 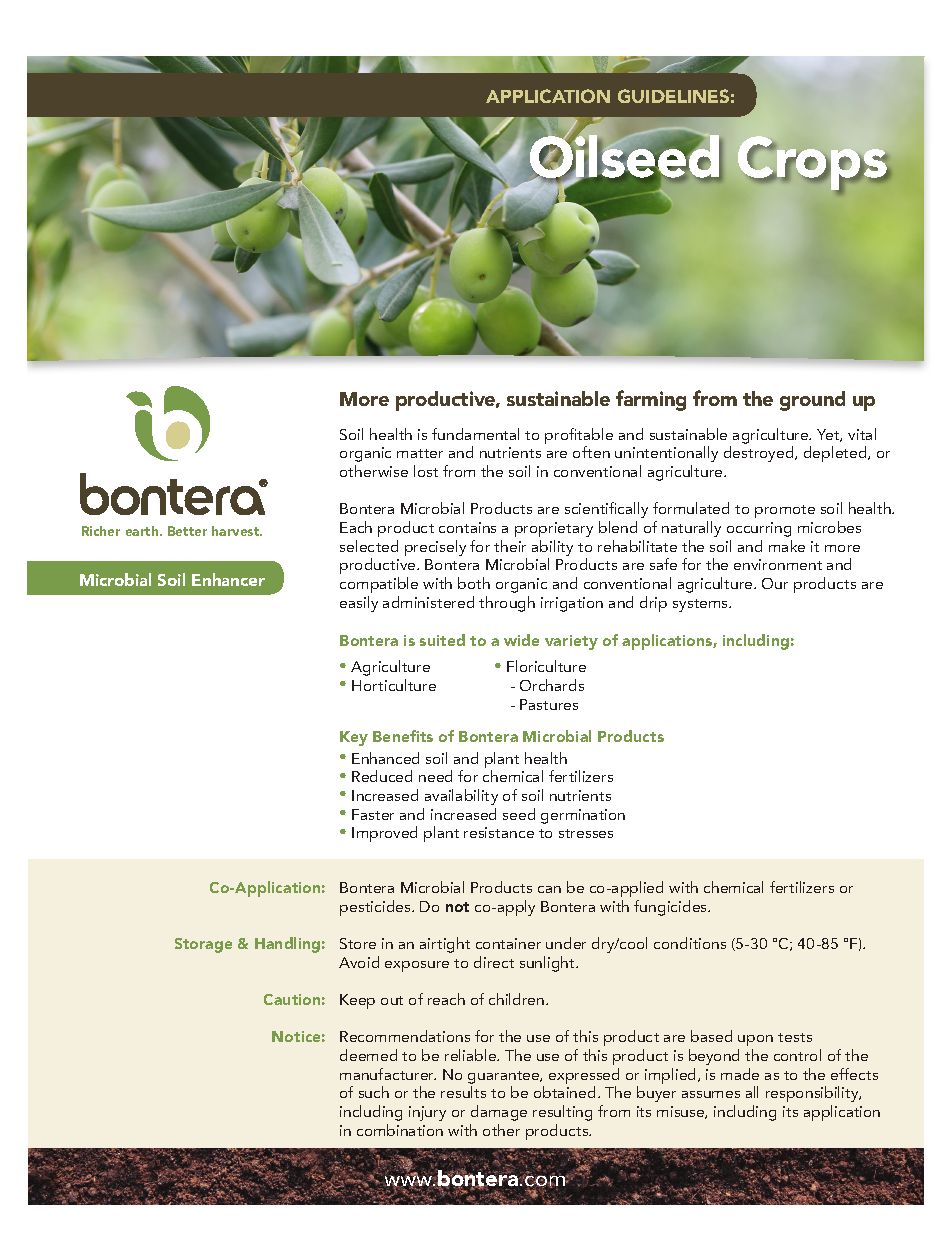 I want to click on Better, so click(x=187, y=531).
